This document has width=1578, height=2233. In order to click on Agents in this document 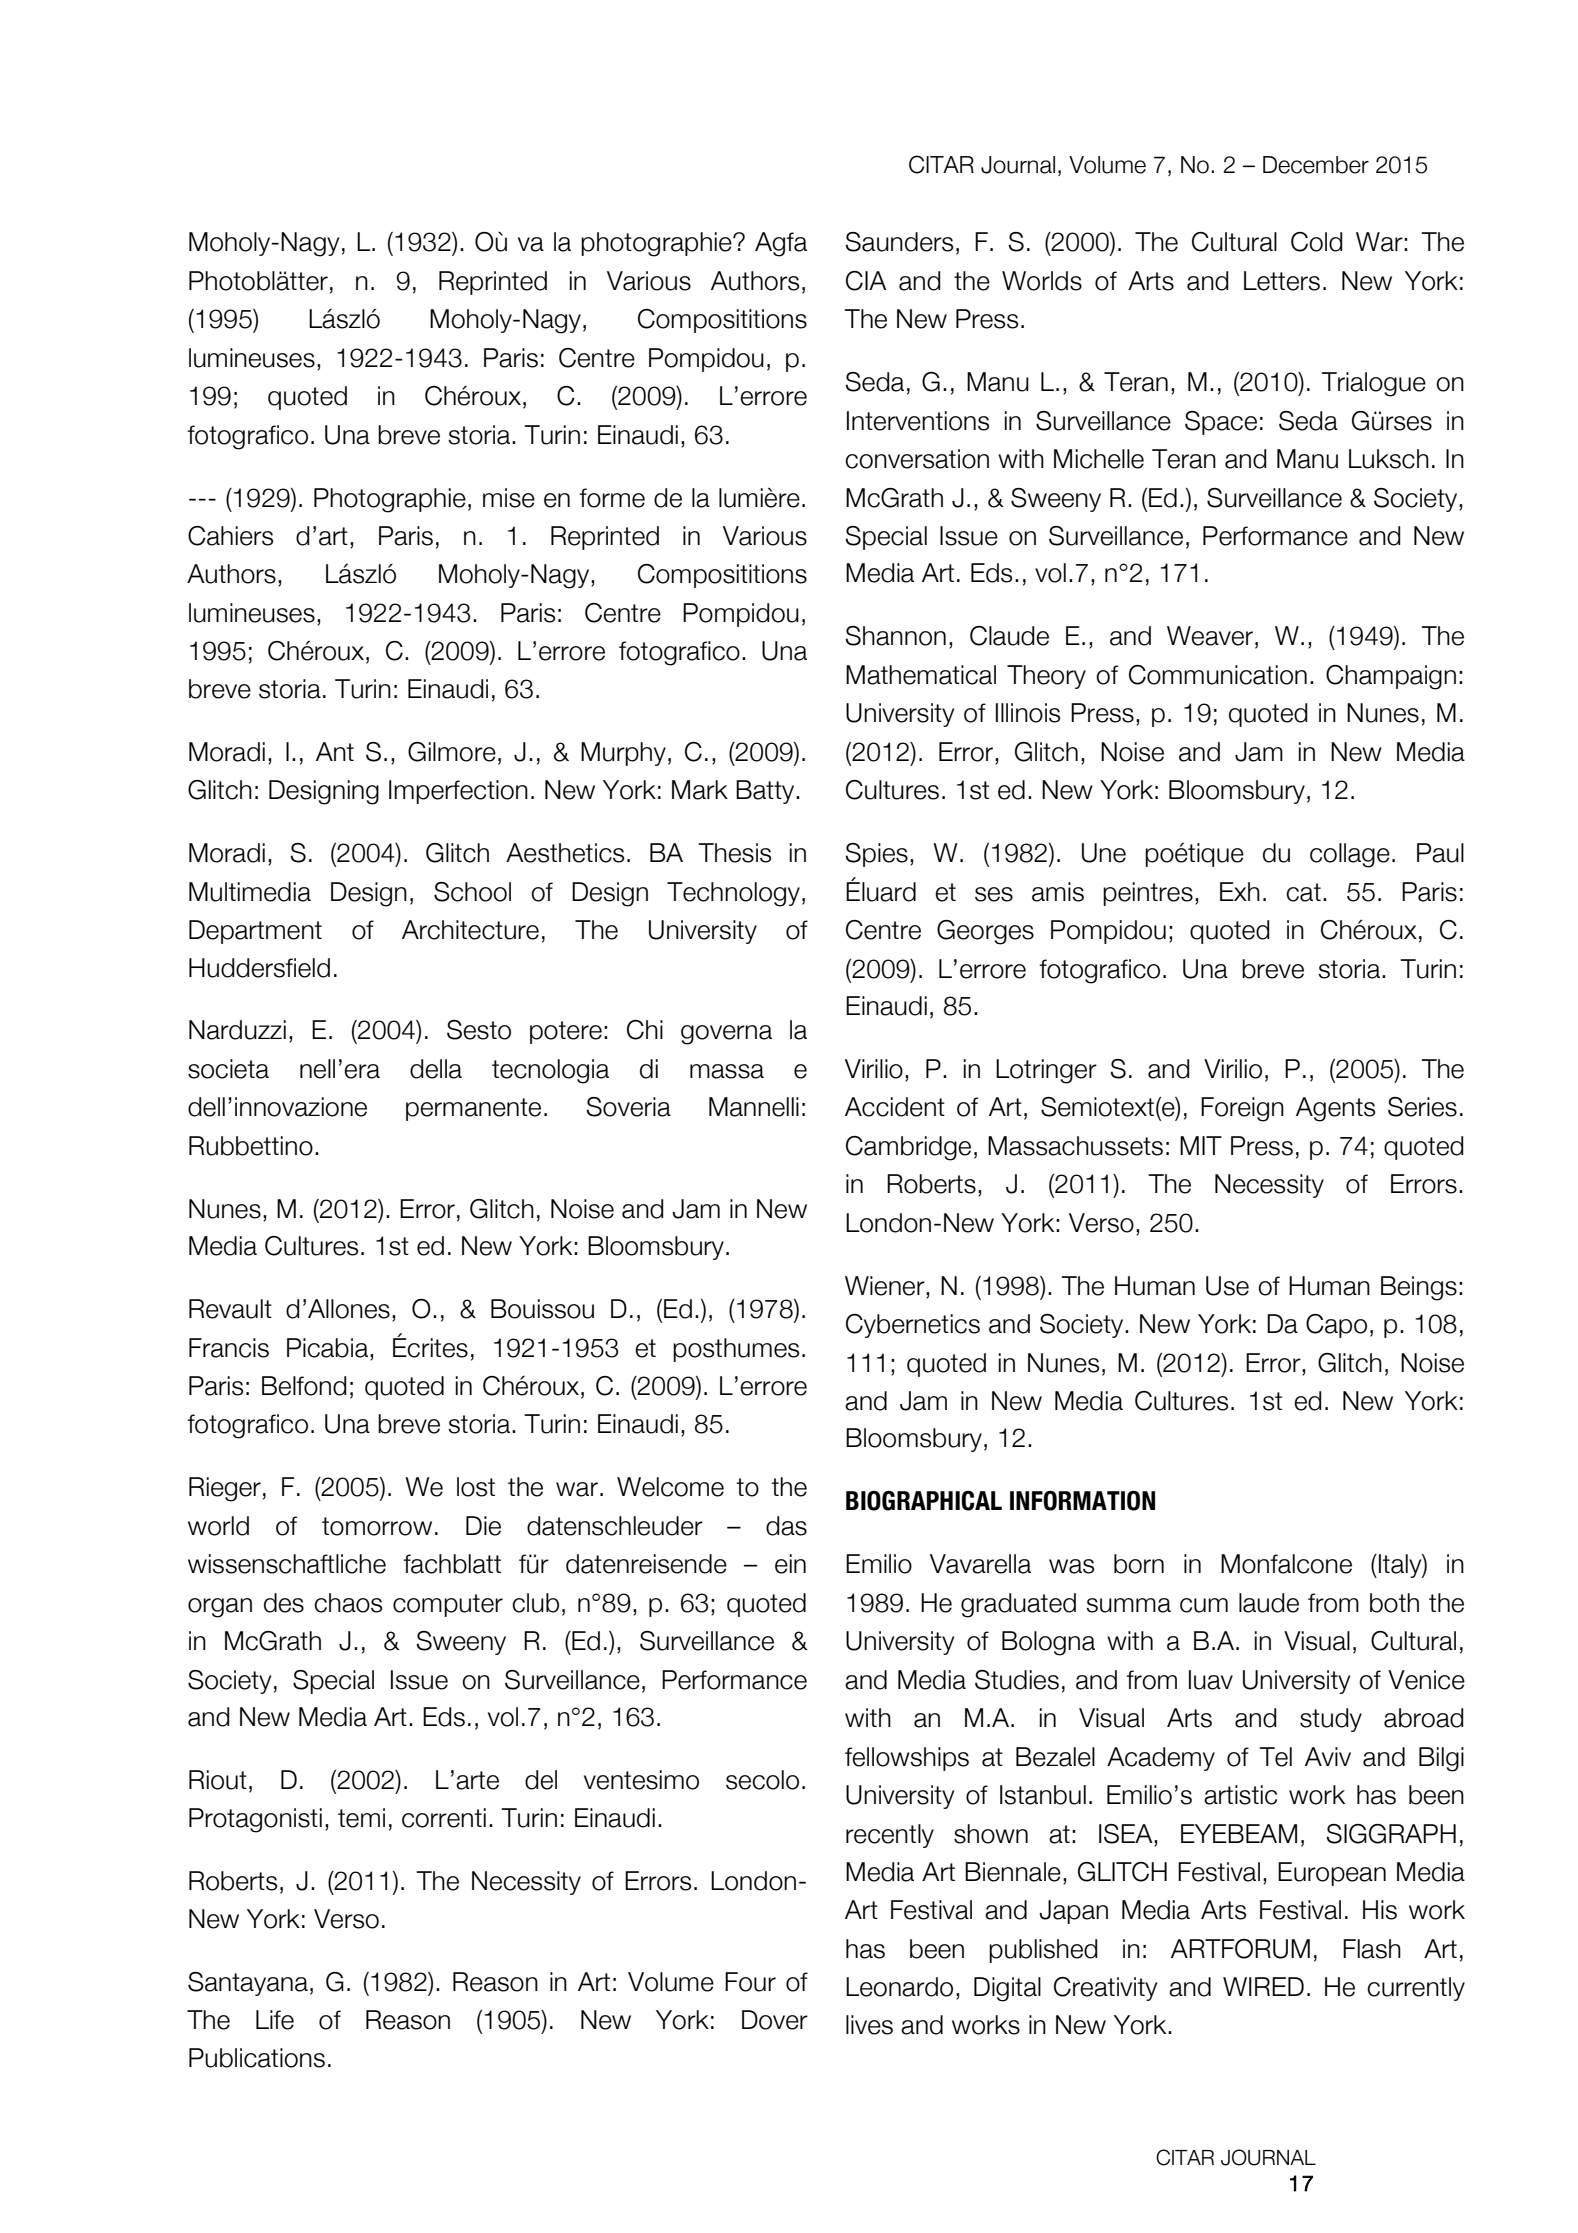, I will do `click(1335, 1109)`.
